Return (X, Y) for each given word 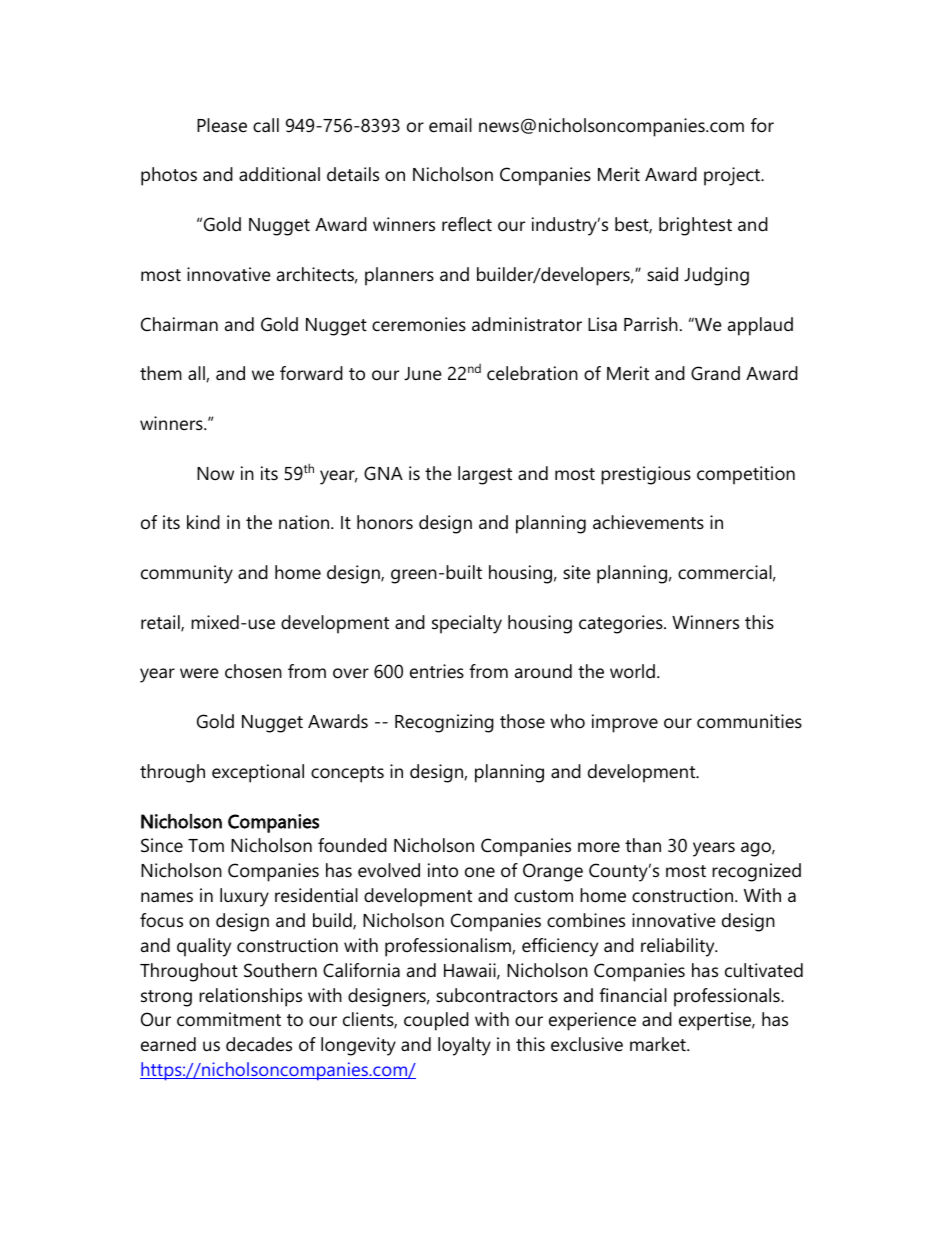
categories (622, 624)
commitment (229, 1019)
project (733, 176)
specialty (467, 624)
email (450, 125)
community (187, 574)
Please (222, 125)
